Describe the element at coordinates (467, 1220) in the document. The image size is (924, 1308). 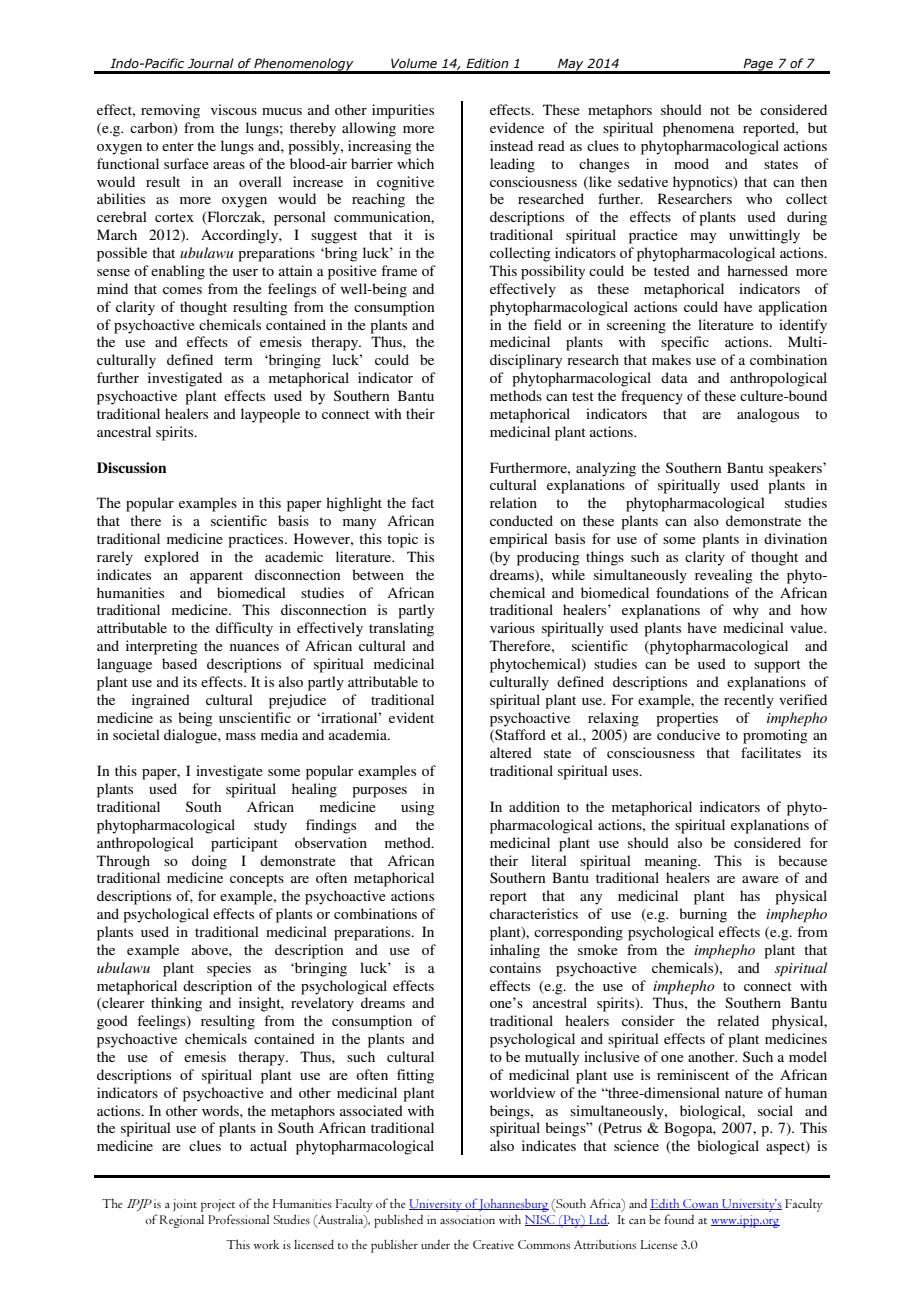
I see `association` at that location.
